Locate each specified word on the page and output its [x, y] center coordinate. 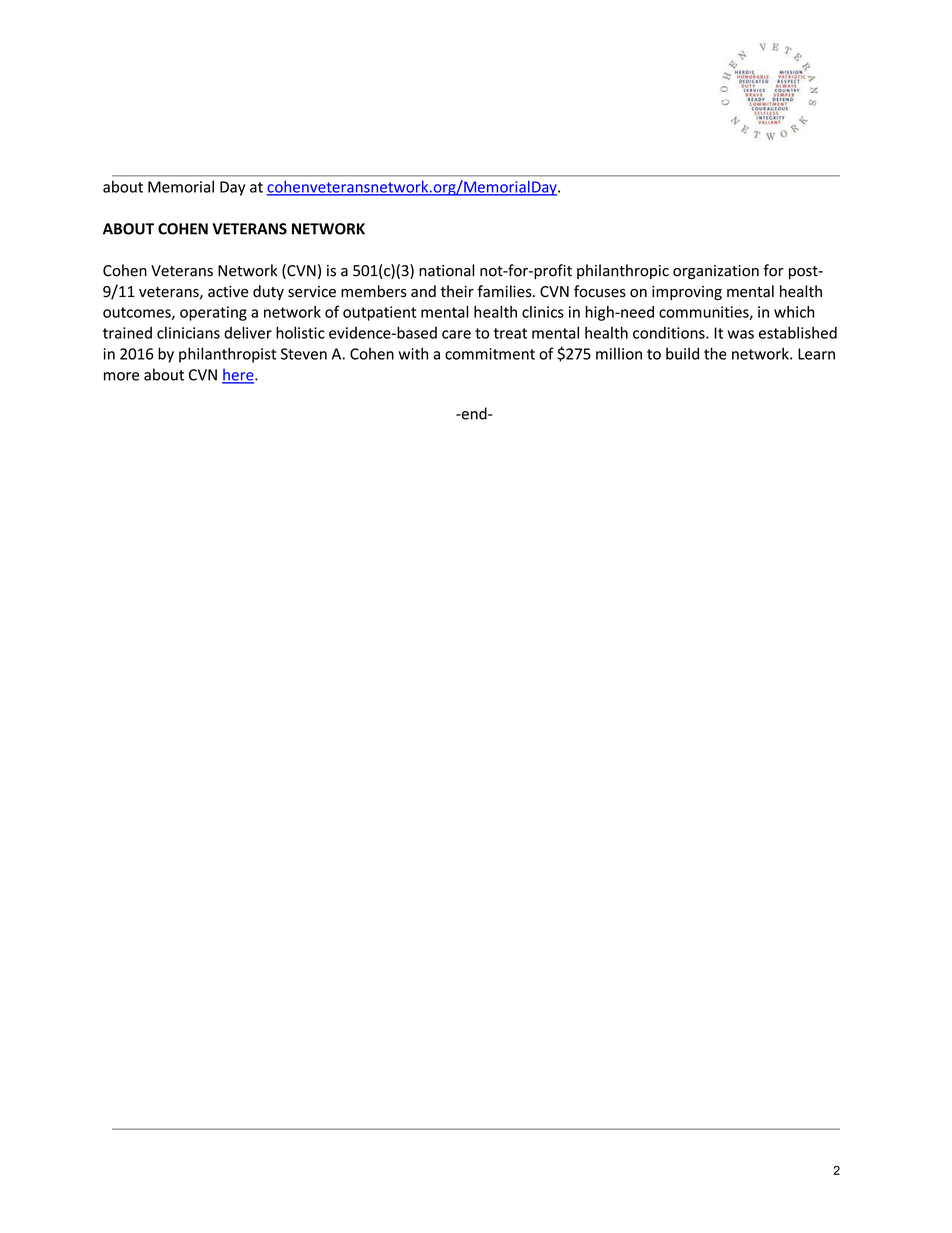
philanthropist [227, 355]
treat [510, 333]
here [239, 376]
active [228, 292]
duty [268, 292]
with [413, 353]
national [446, 270]
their [457, 291]
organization [716, 272]
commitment [490, 354]
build [682, 353]
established [798, 332]
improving [687, 293]
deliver [248, 332]
